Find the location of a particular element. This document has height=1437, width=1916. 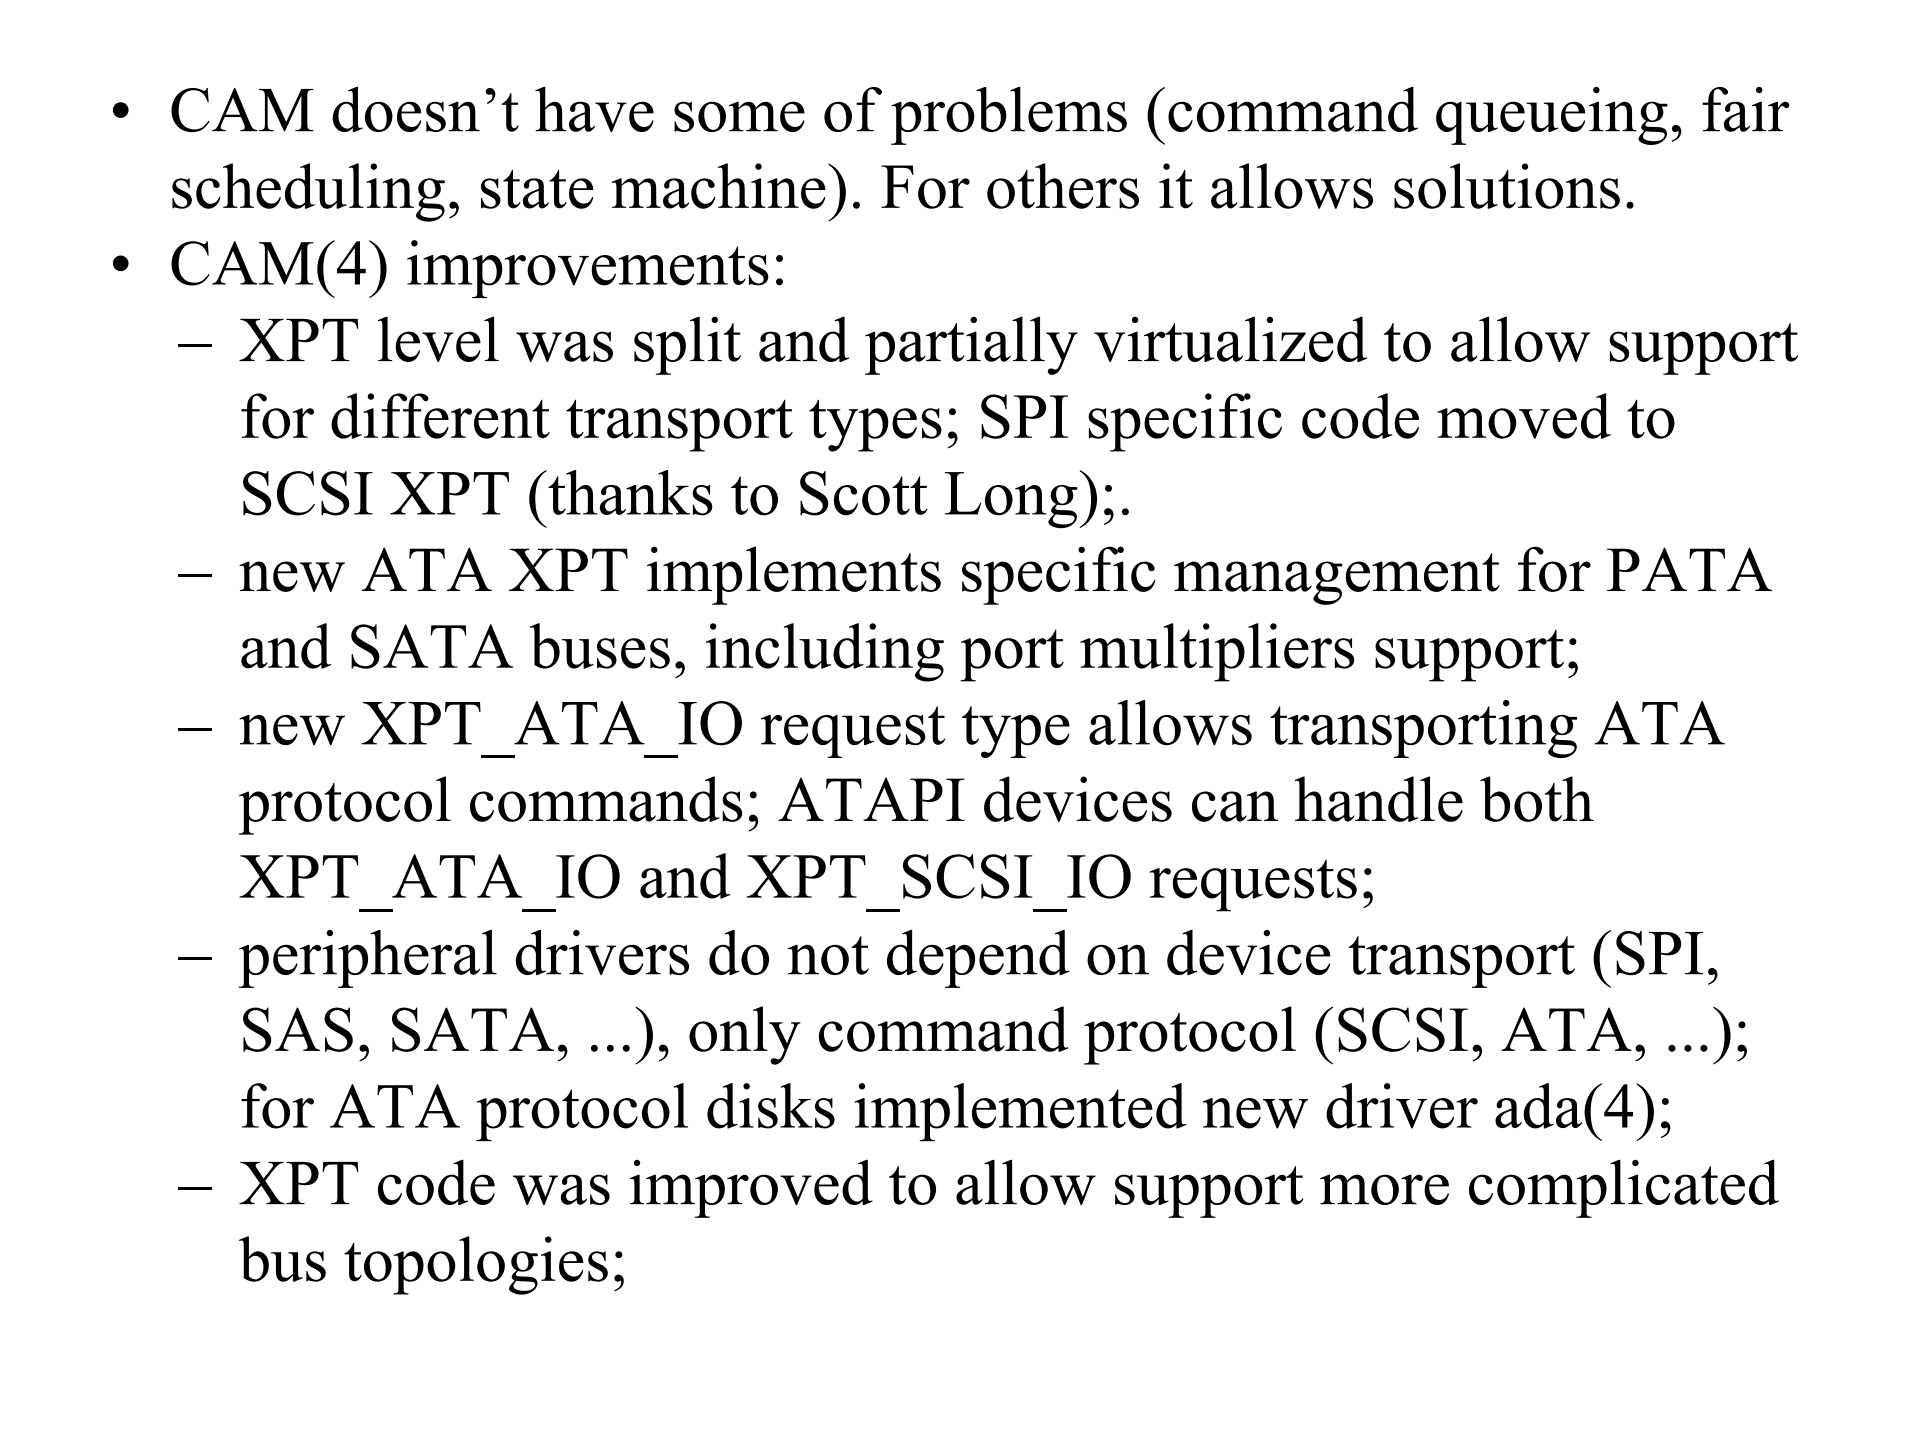

different is located at coordinates (440, 416).
